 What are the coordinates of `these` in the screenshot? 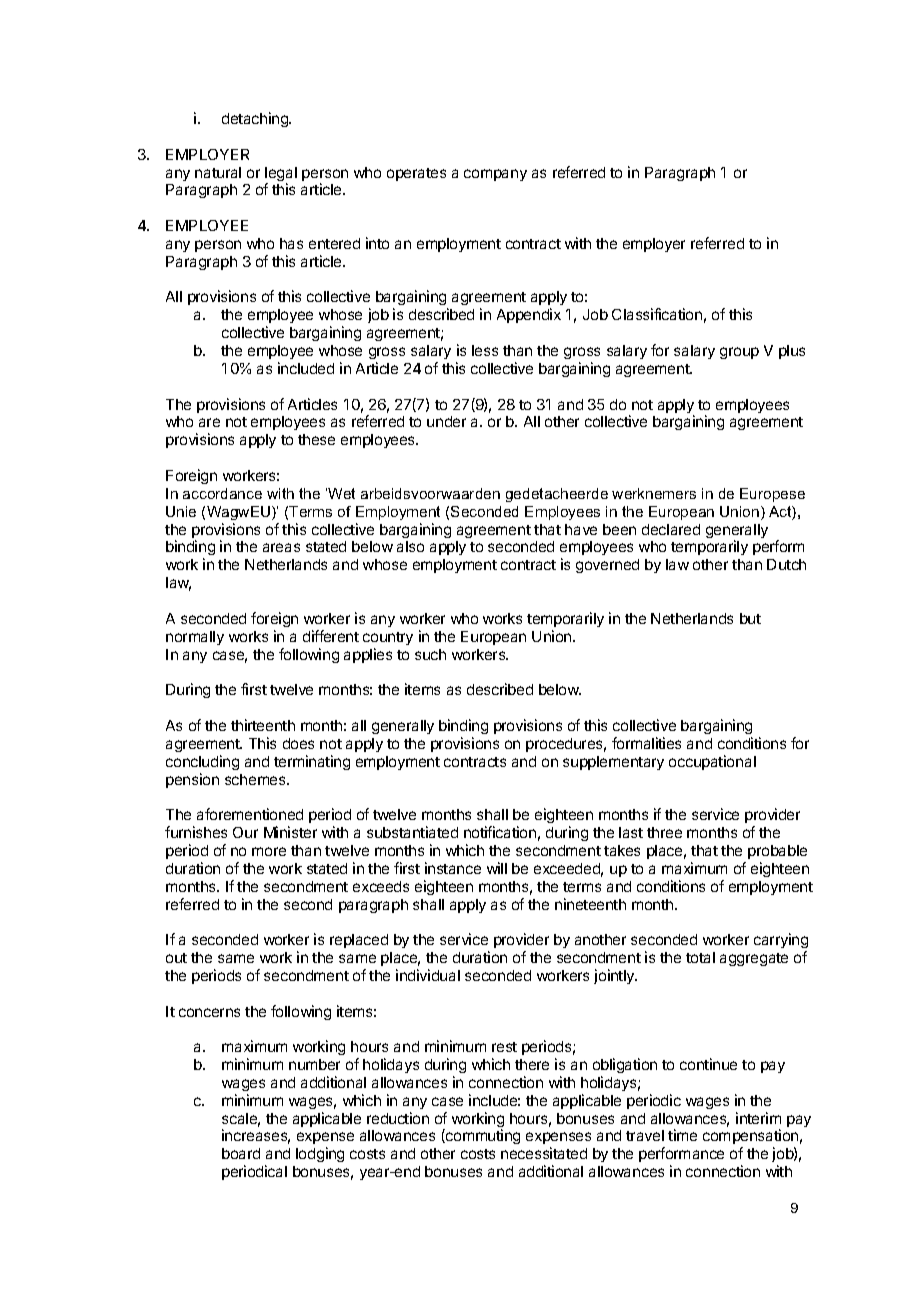 It's located at (316, 439).
